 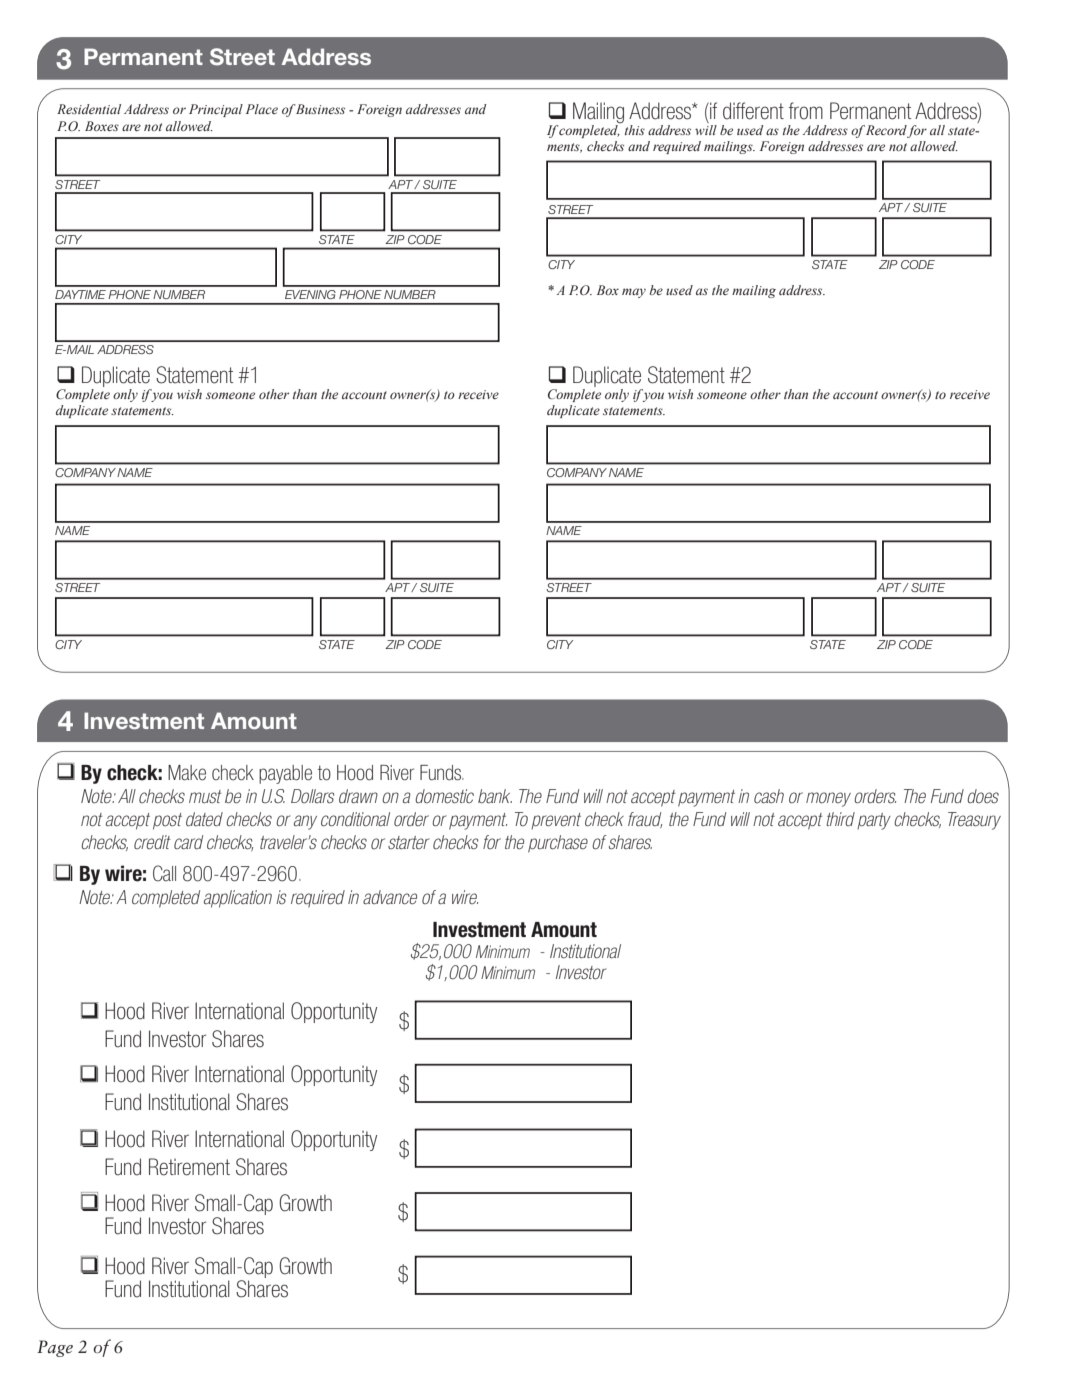 What do you see at coordinates (874, 821) in the image?
I see `party` at bounding box center [874, 821].
